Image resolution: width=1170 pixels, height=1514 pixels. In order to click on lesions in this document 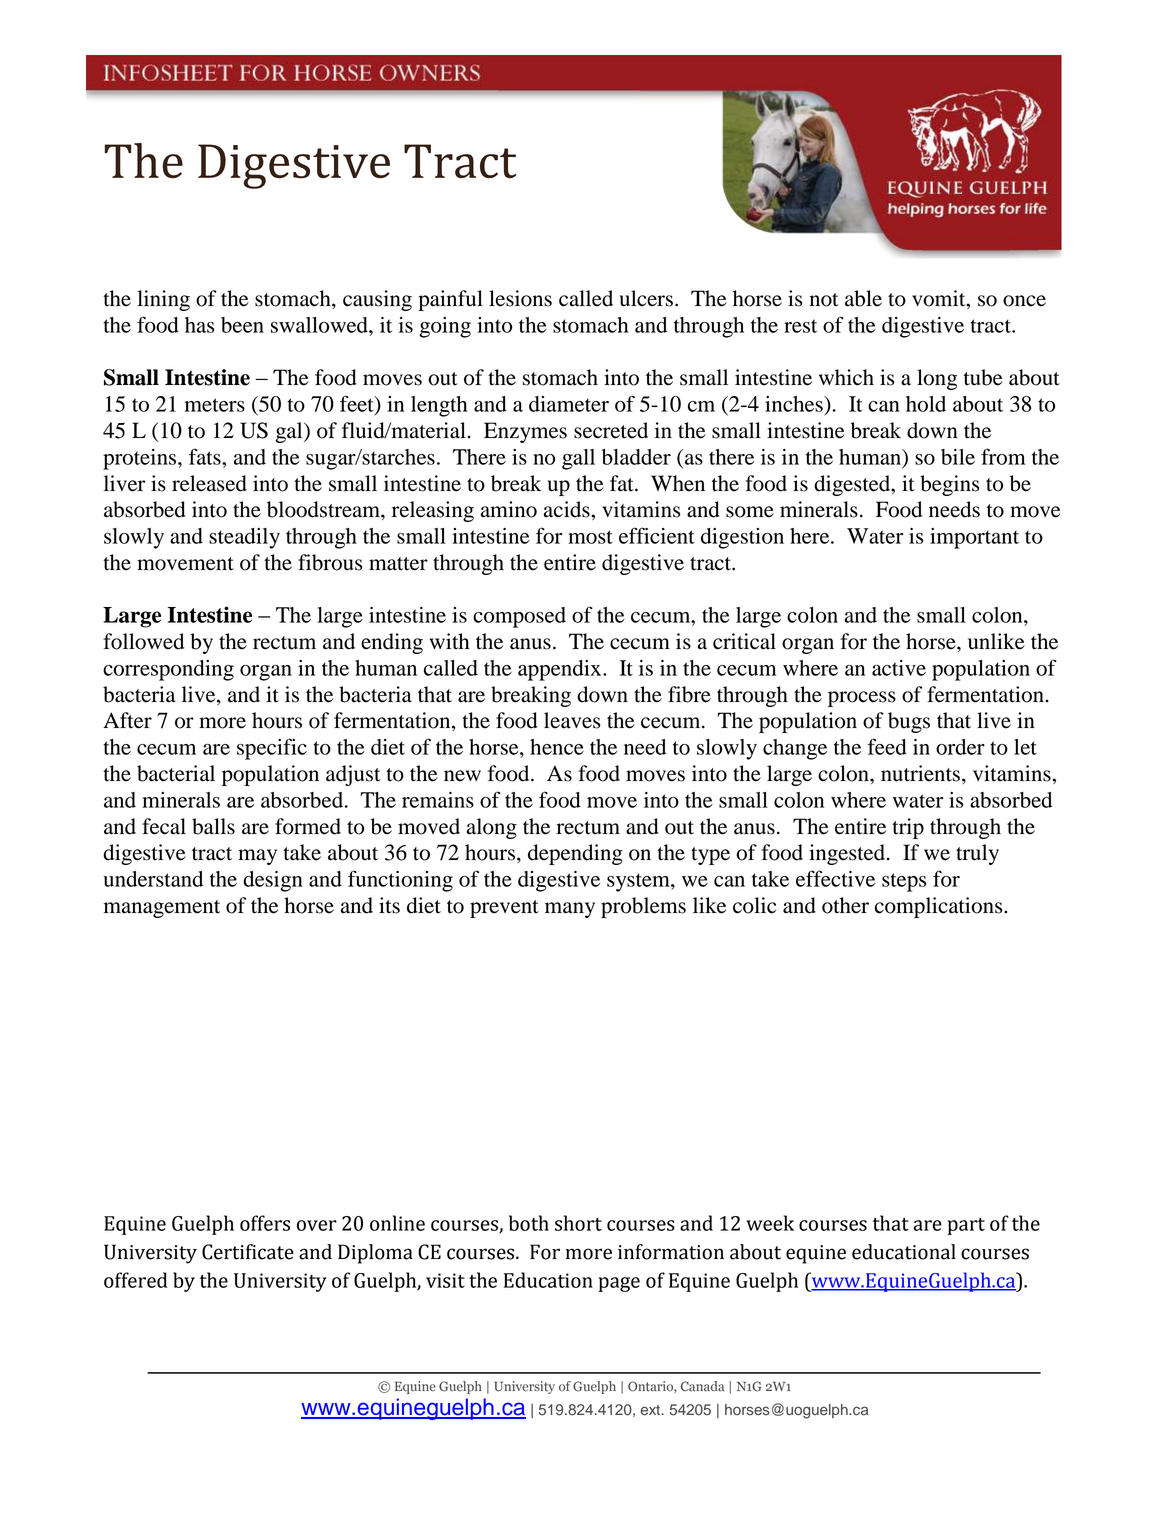, I will do `click(520, 298)`.
